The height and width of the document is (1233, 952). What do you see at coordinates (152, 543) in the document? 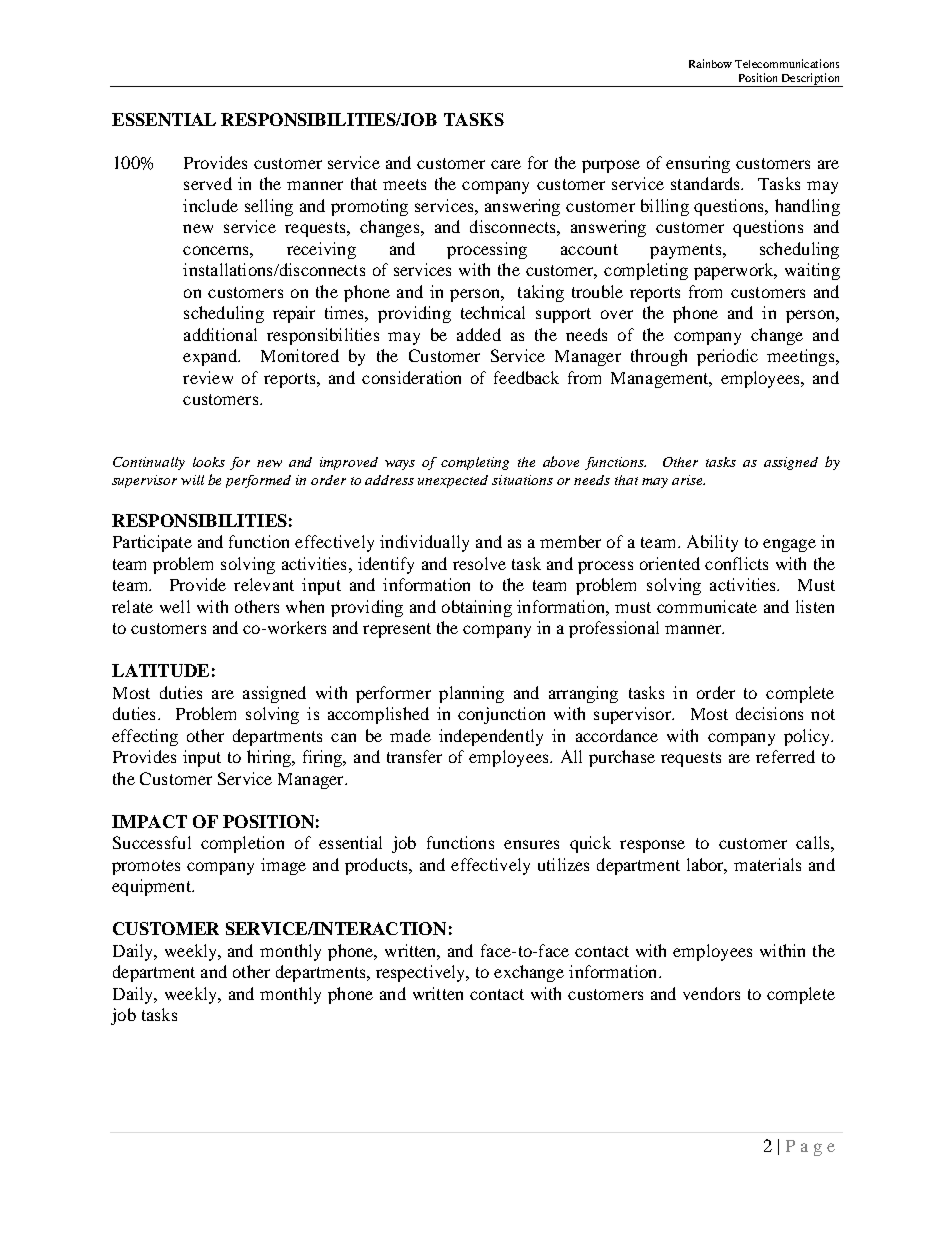
I see `Participate` at bounding box center [152, 543].
